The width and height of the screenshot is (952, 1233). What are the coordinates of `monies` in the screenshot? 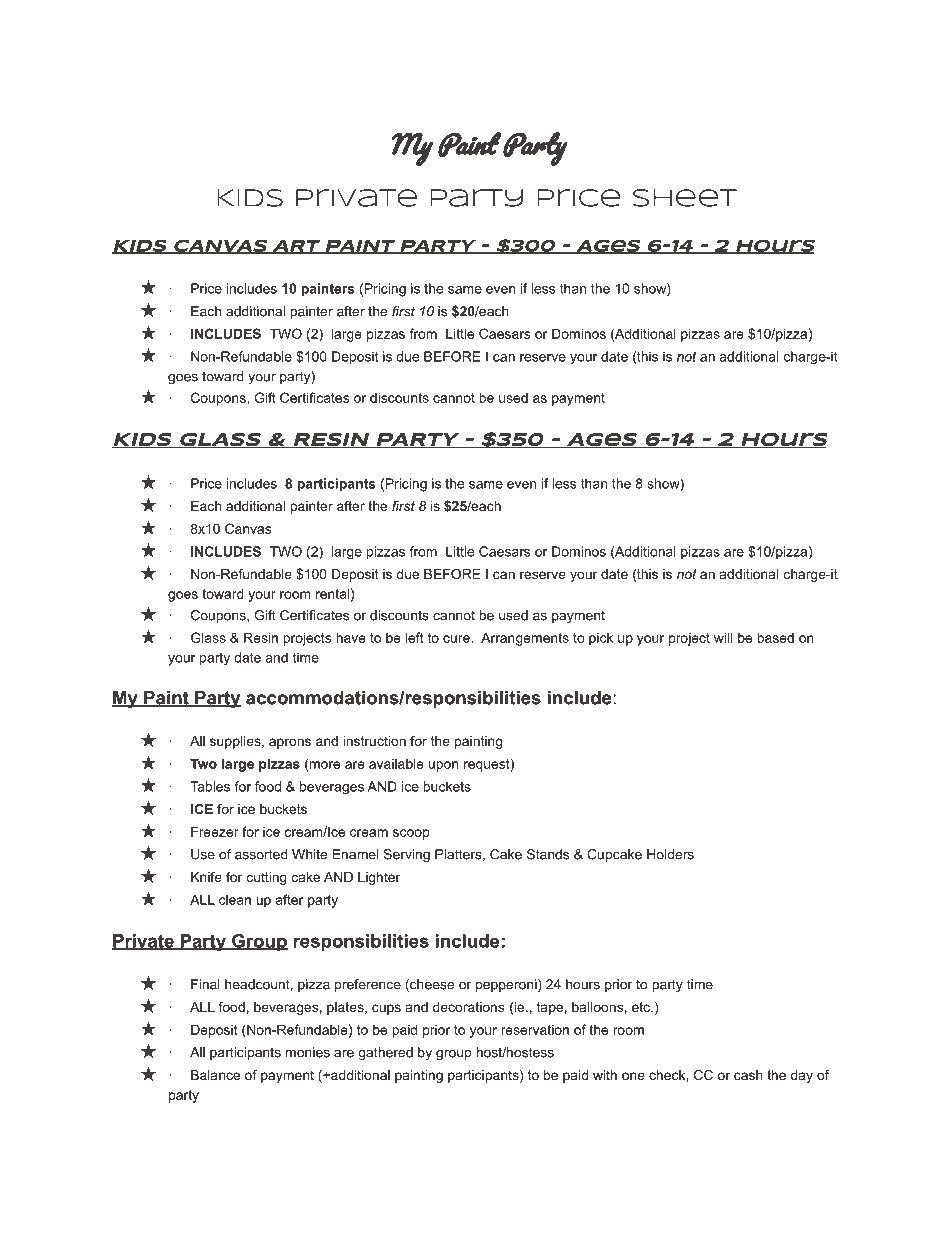 It's located at (308, 1052).
